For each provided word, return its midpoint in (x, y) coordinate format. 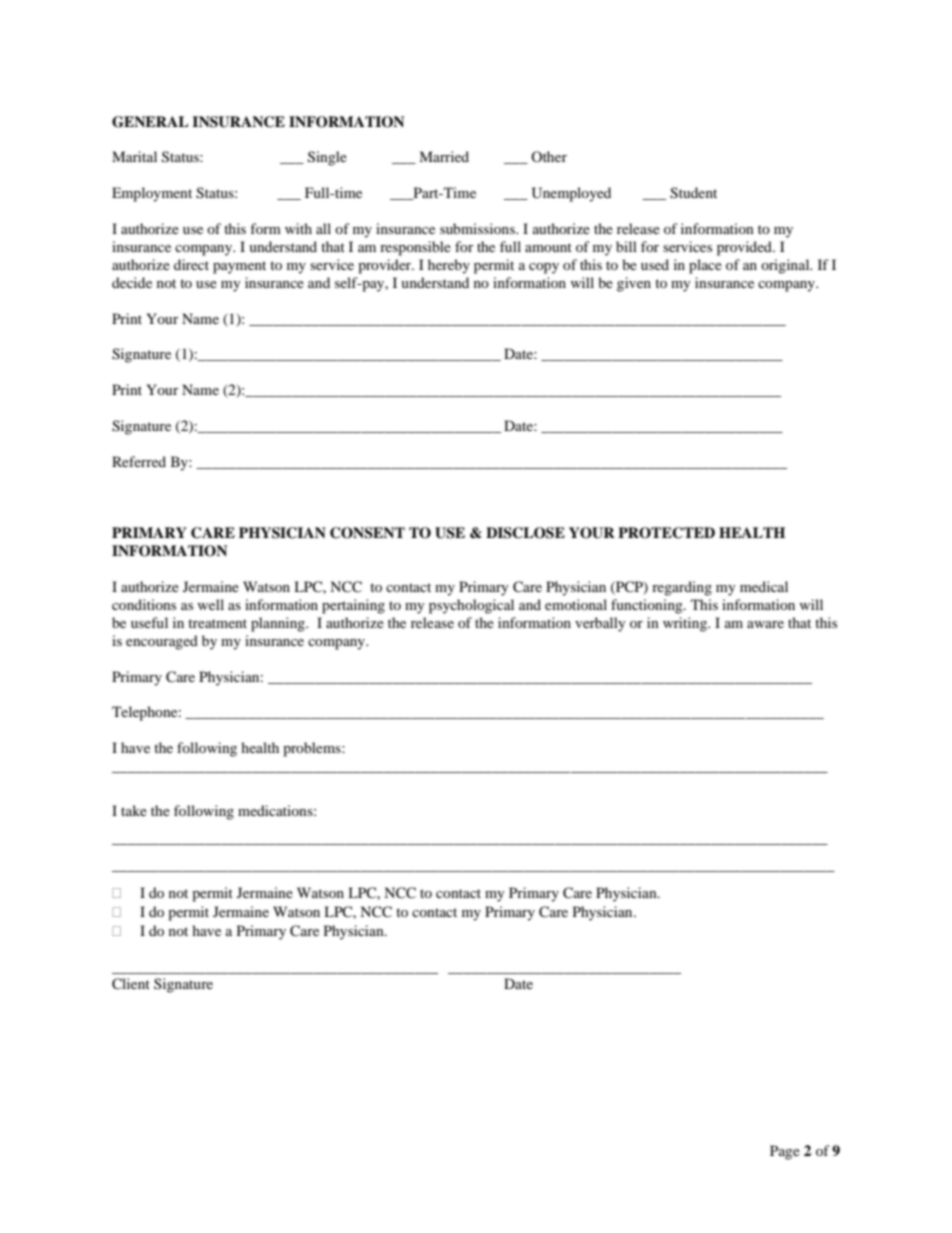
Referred (139, 461)
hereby (449, 266)
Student (693, 193)
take (134, 810)
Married (444, 156)
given (634, 284)
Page (785, 1152)
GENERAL (150, 122)
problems (313, 749)
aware (765, 624)
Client (131, 984)
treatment (217, 623)
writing (686, 624)
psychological (471, 606)
